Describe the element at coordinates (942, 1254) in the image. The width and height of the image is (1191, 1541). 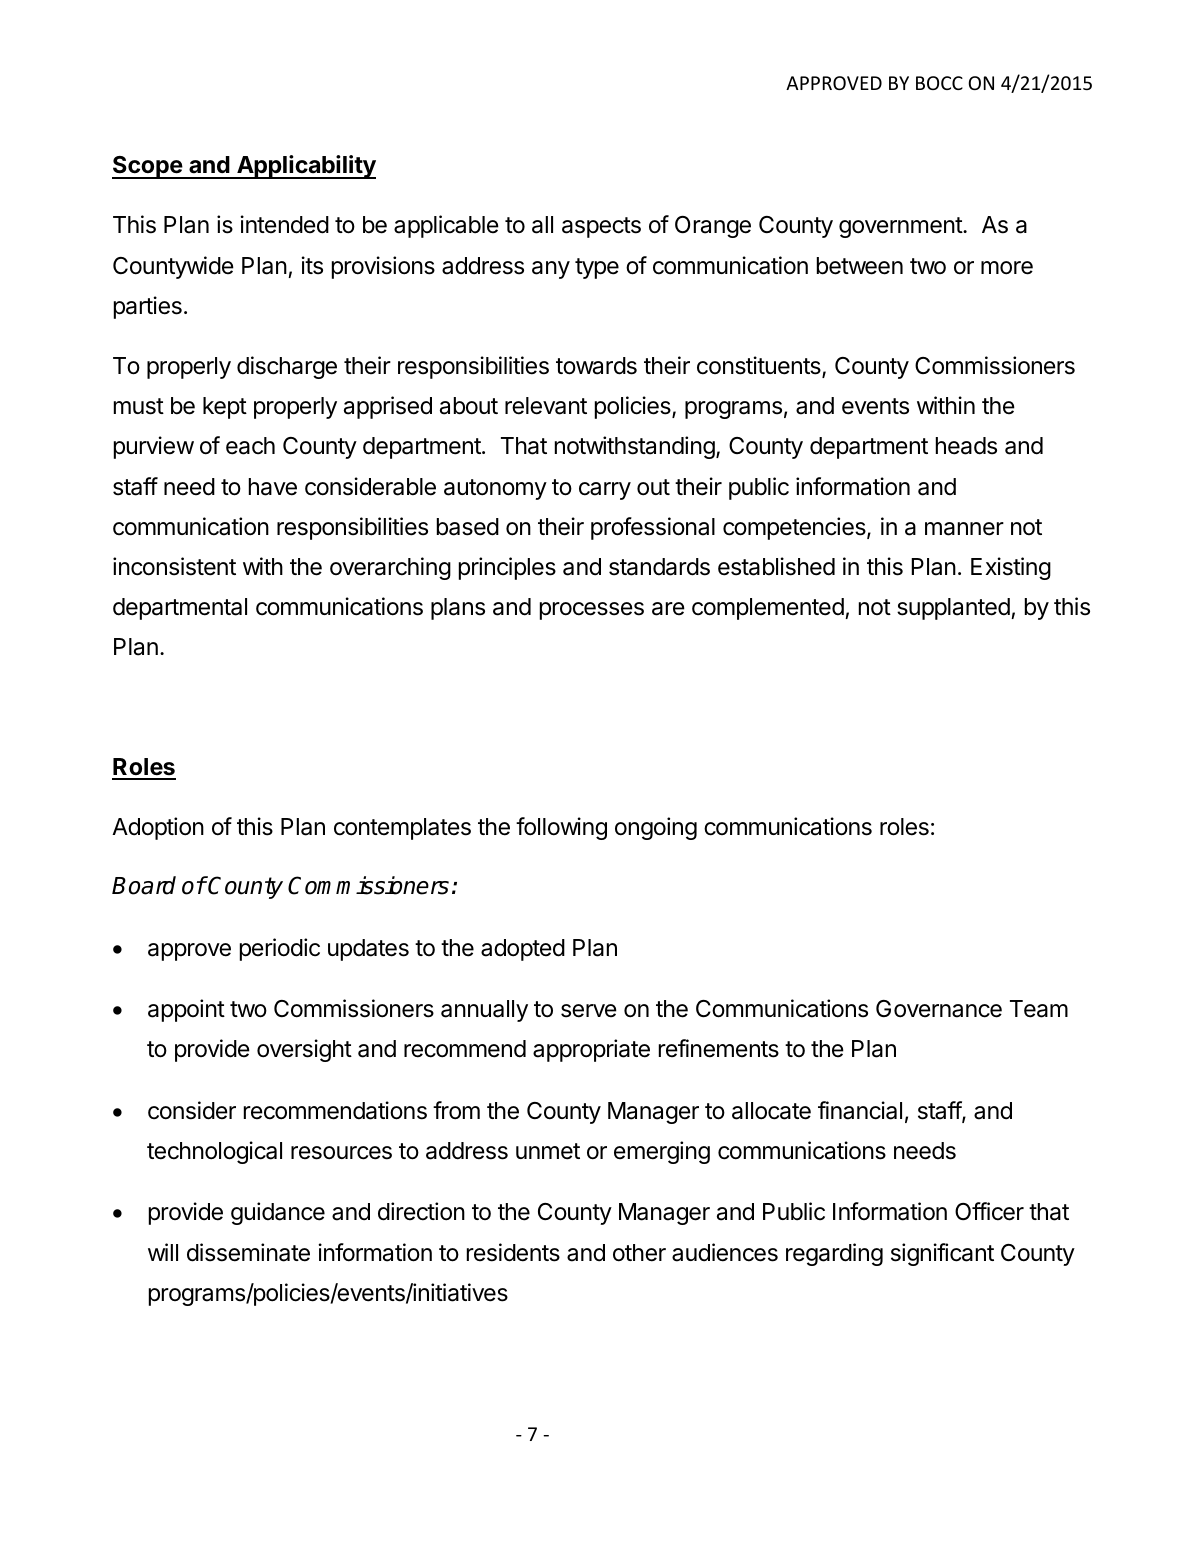
I see `significant` at that location.
